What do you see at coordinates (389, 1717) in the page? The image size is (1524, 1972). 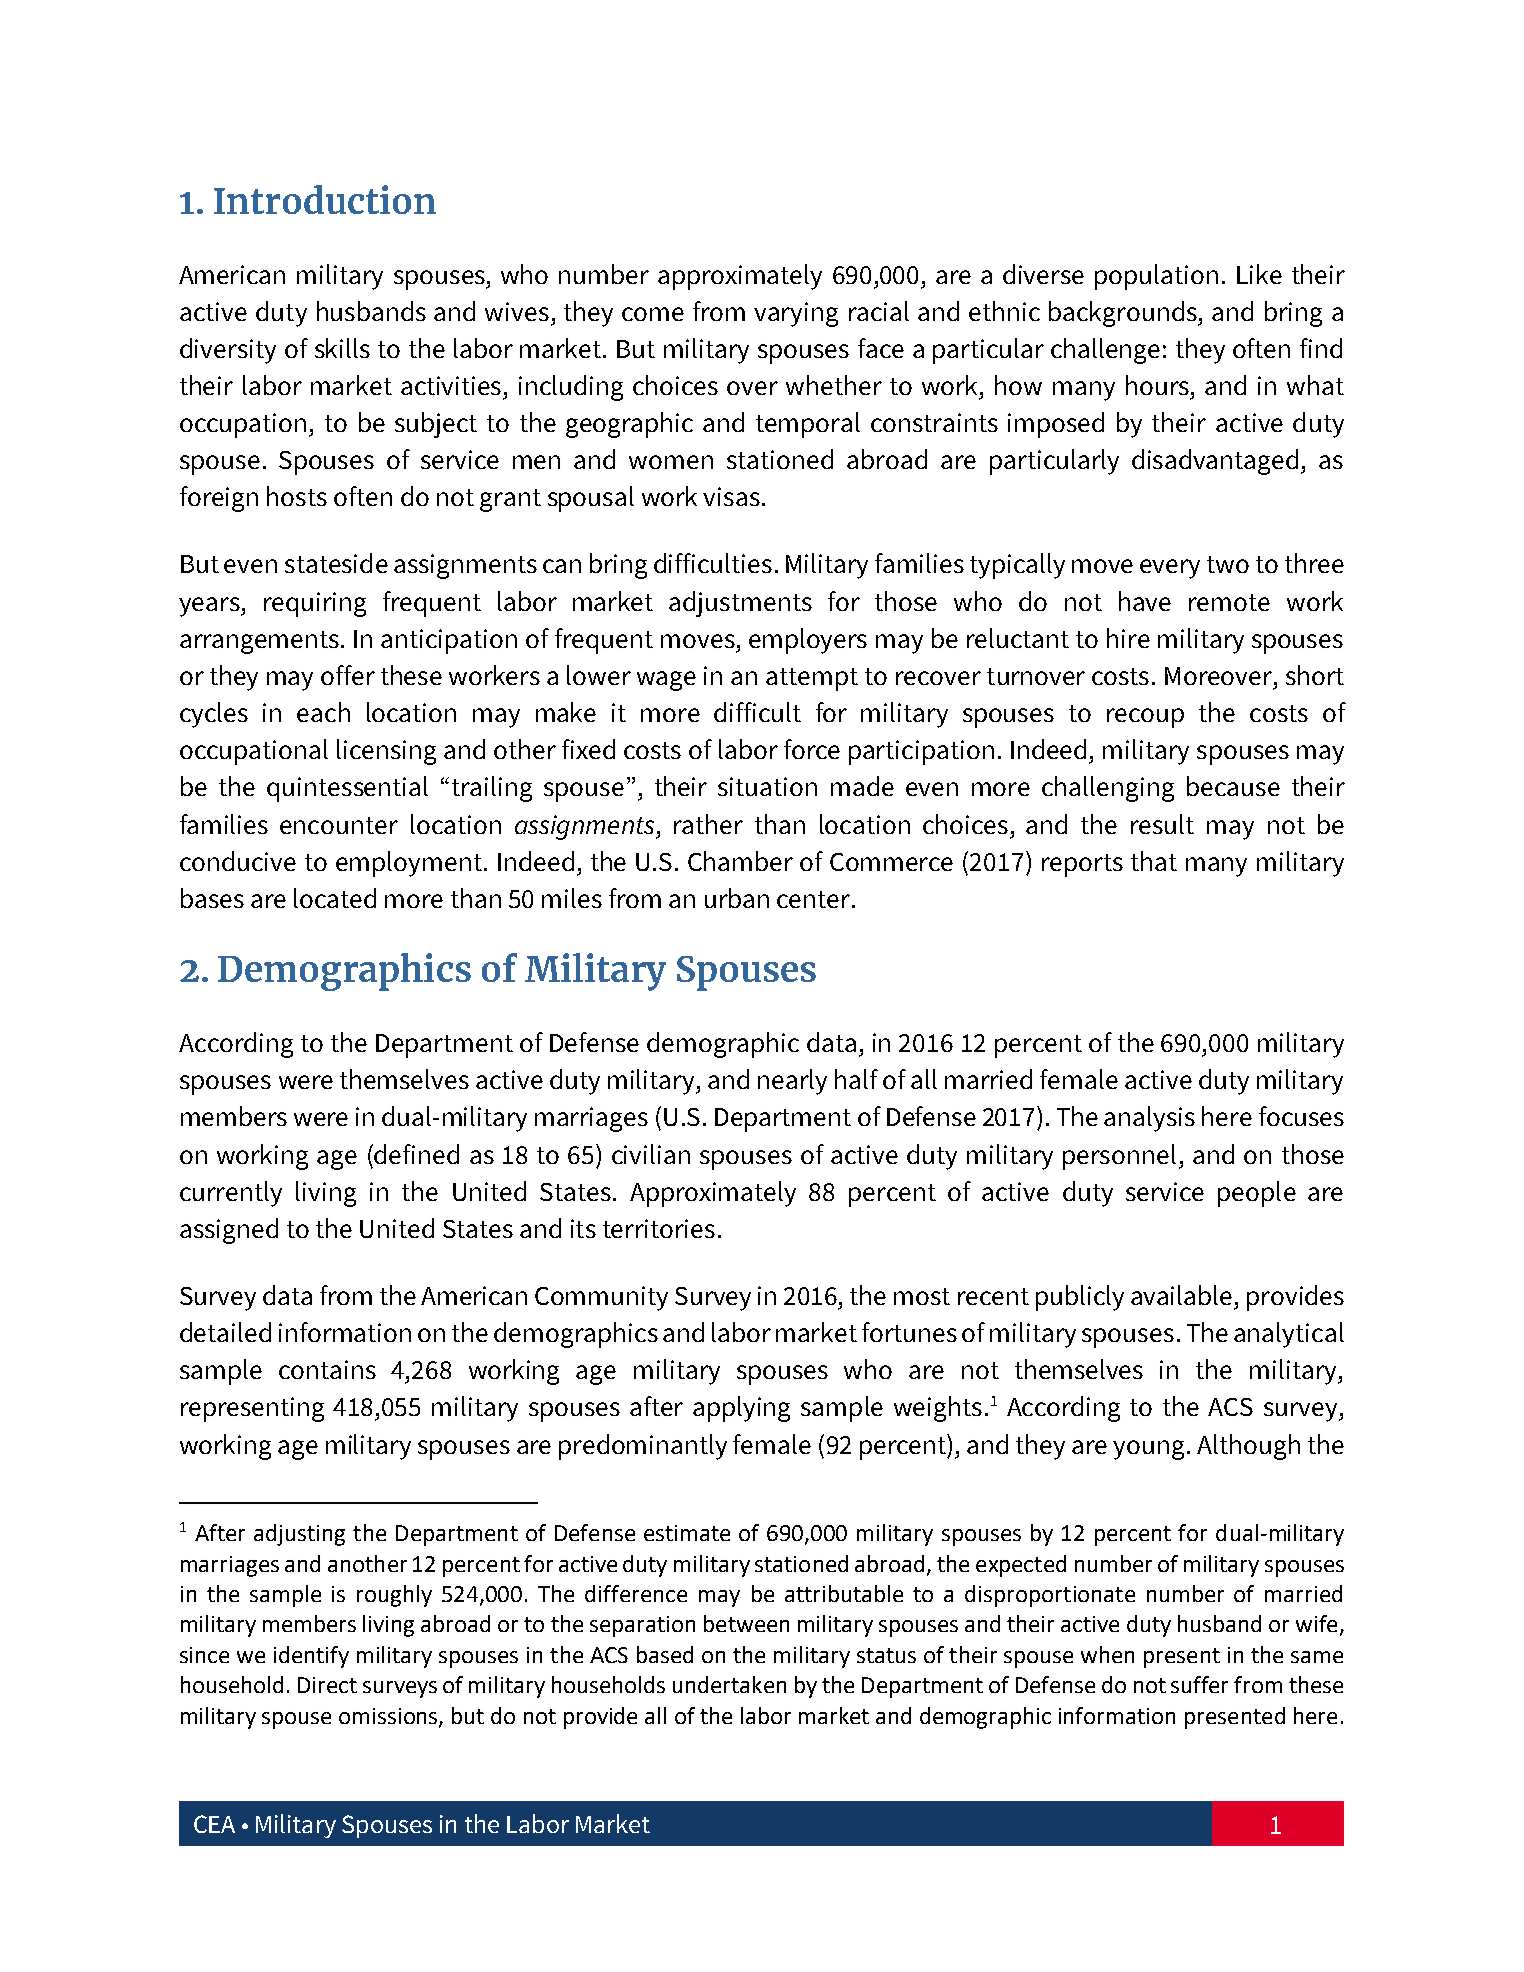 I see `omissions` at bounding box center [389, 1717].
